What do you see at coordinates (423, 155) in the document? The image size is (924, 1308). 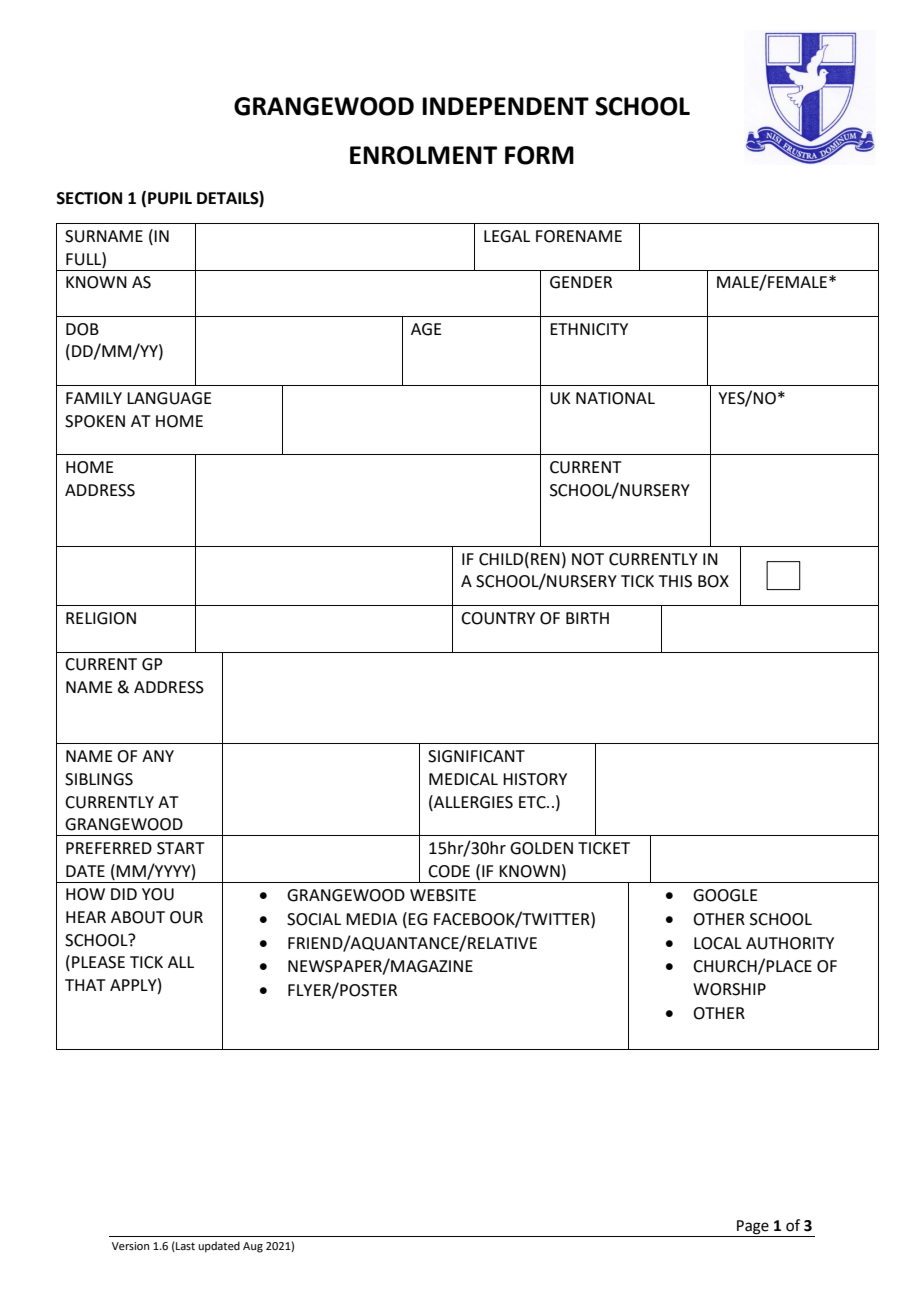 I see `ENROLMENT` at bounding box center [423, 155].
